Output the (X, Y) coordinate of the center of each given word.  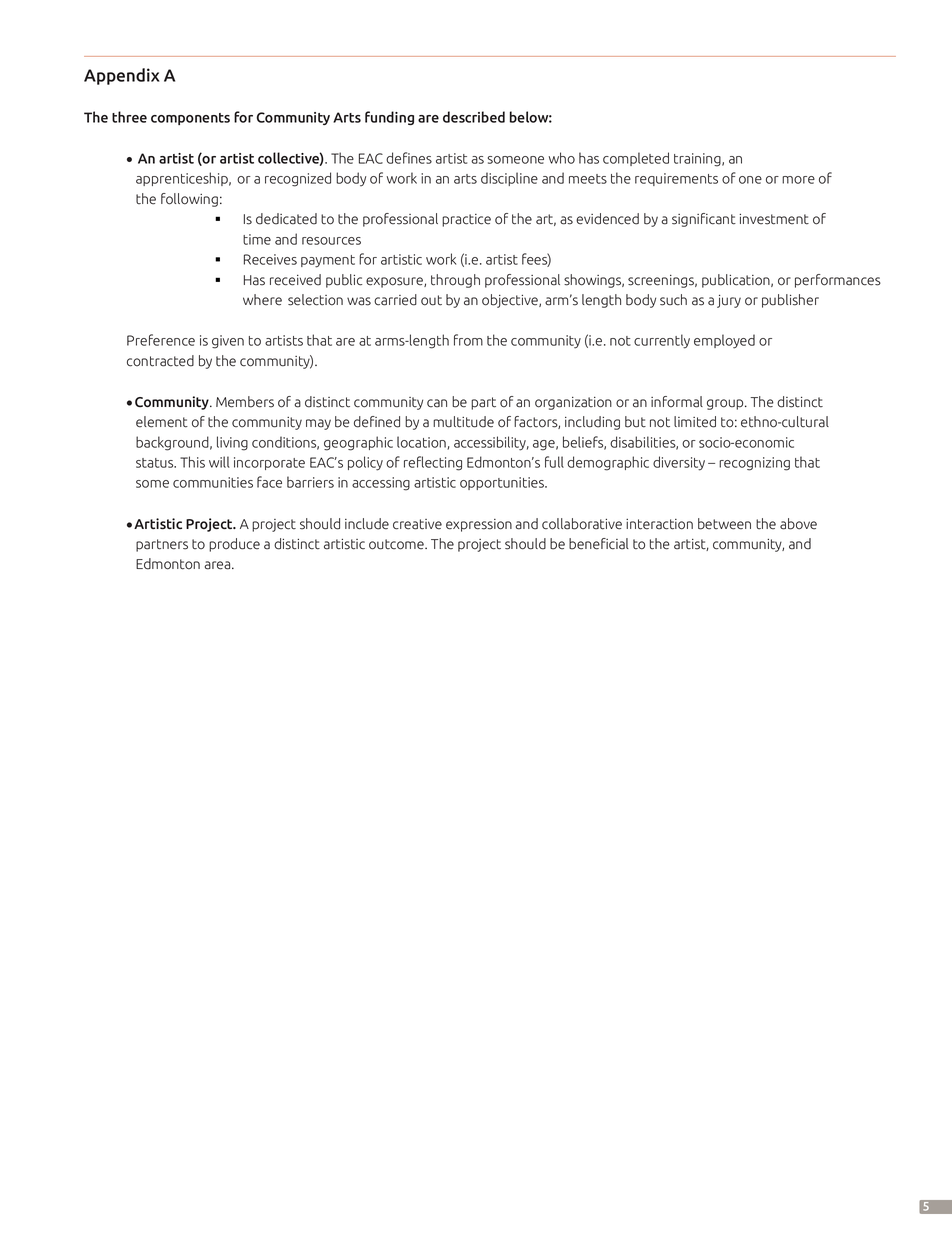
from (468, 340)
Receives (270, 259)
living (232, 443)
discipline (509, 179)
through (455, 281)
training (698, 160)
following (189, 200)
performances (838, 281)
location (422, 443)
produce (234, 545)
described (474, 117)
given (228, 342)
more (798, 180)
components (190, 119)
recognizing (754, 464)
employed (724, 341)
